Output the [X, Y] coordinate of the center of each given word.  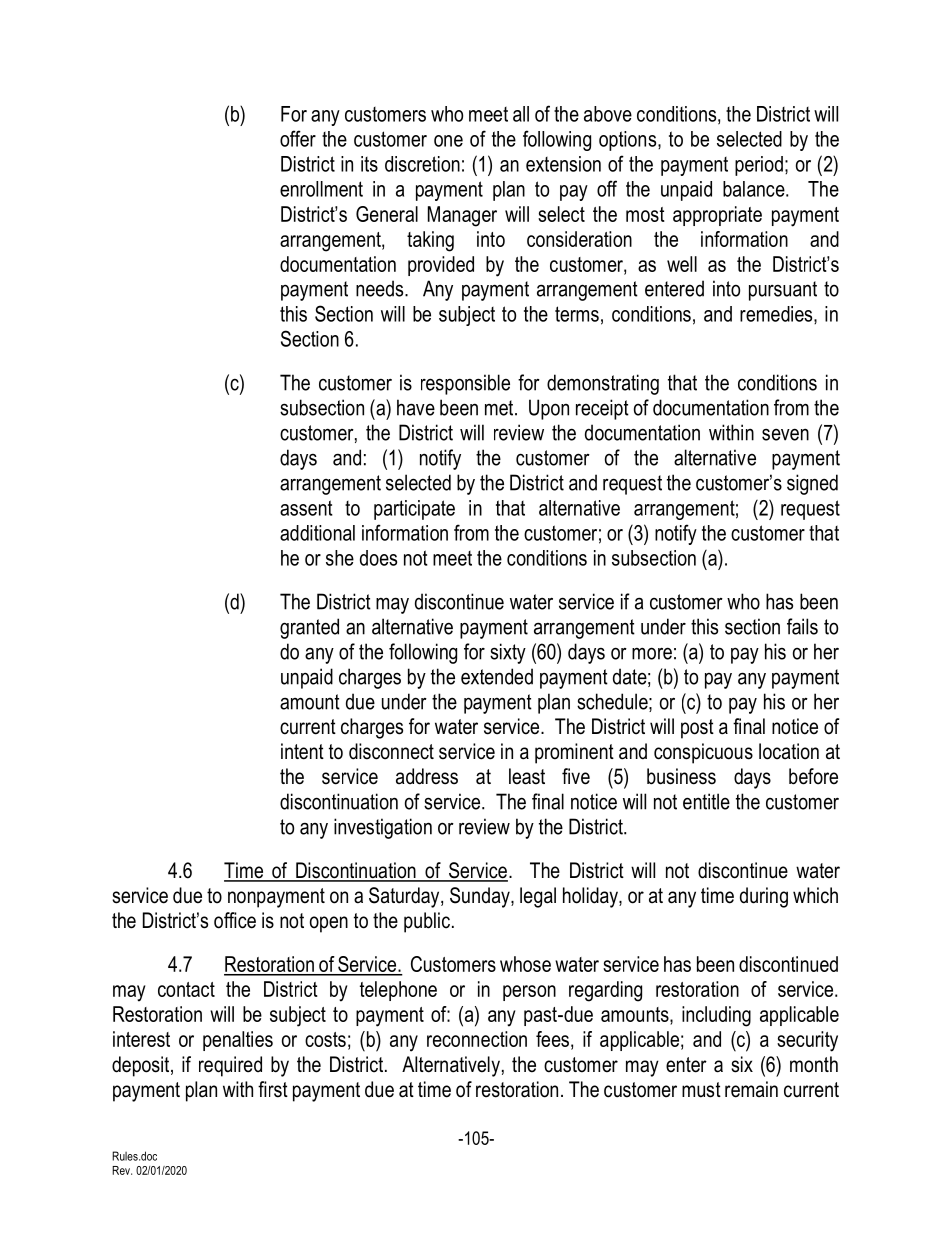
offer [298, 138]
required [230, 1066]
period [759, 166]
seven [785, 434]
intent [302, 751]
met [500, 408]
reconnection [477, 1039]
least [527, 776]
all [521, 114]
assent [306, 508]
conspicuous [703, 753]
